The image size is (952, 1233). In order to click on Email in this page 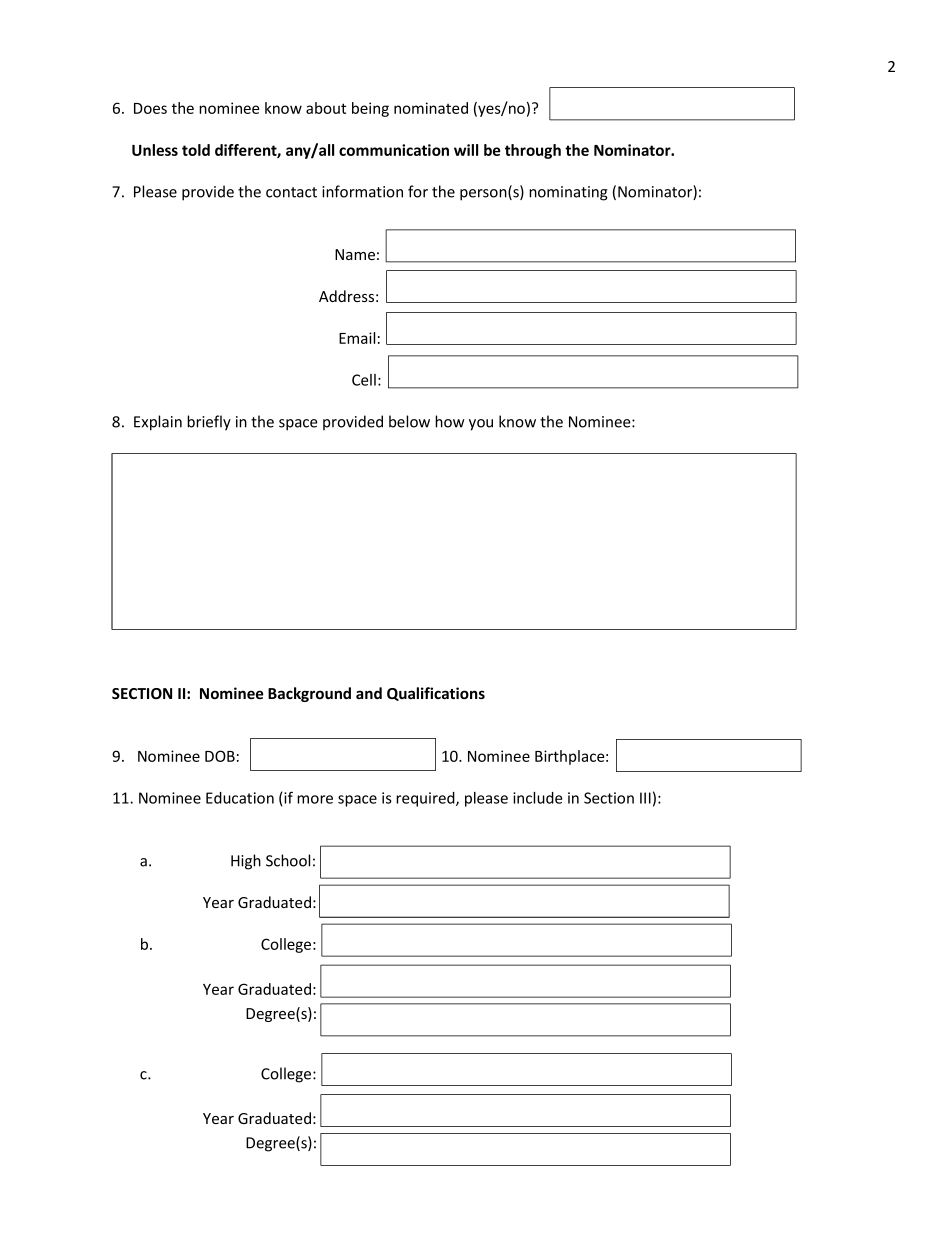, I will do `click(357, 338)`.
